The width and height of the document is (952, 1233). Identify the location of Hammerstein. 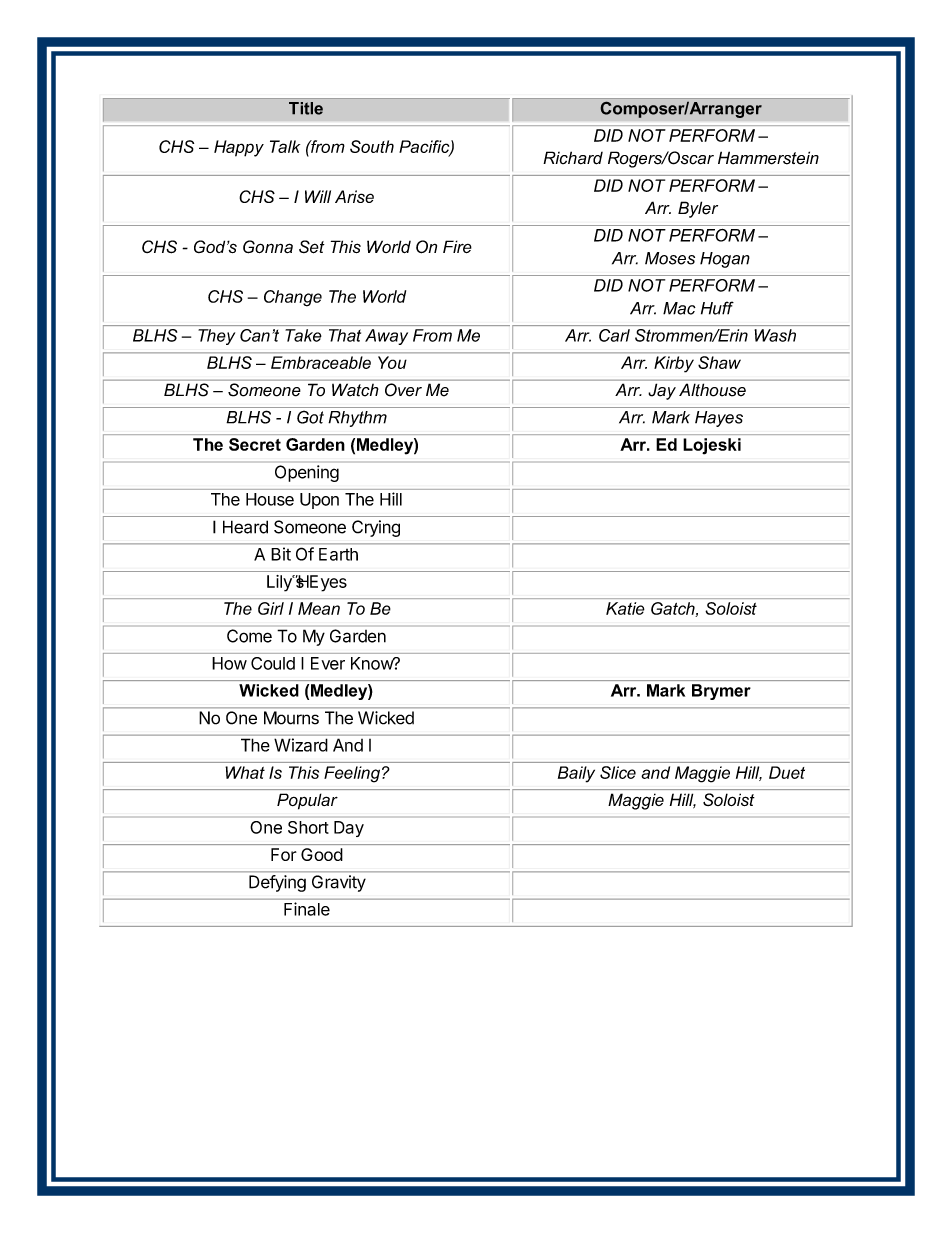
(768, 158).
